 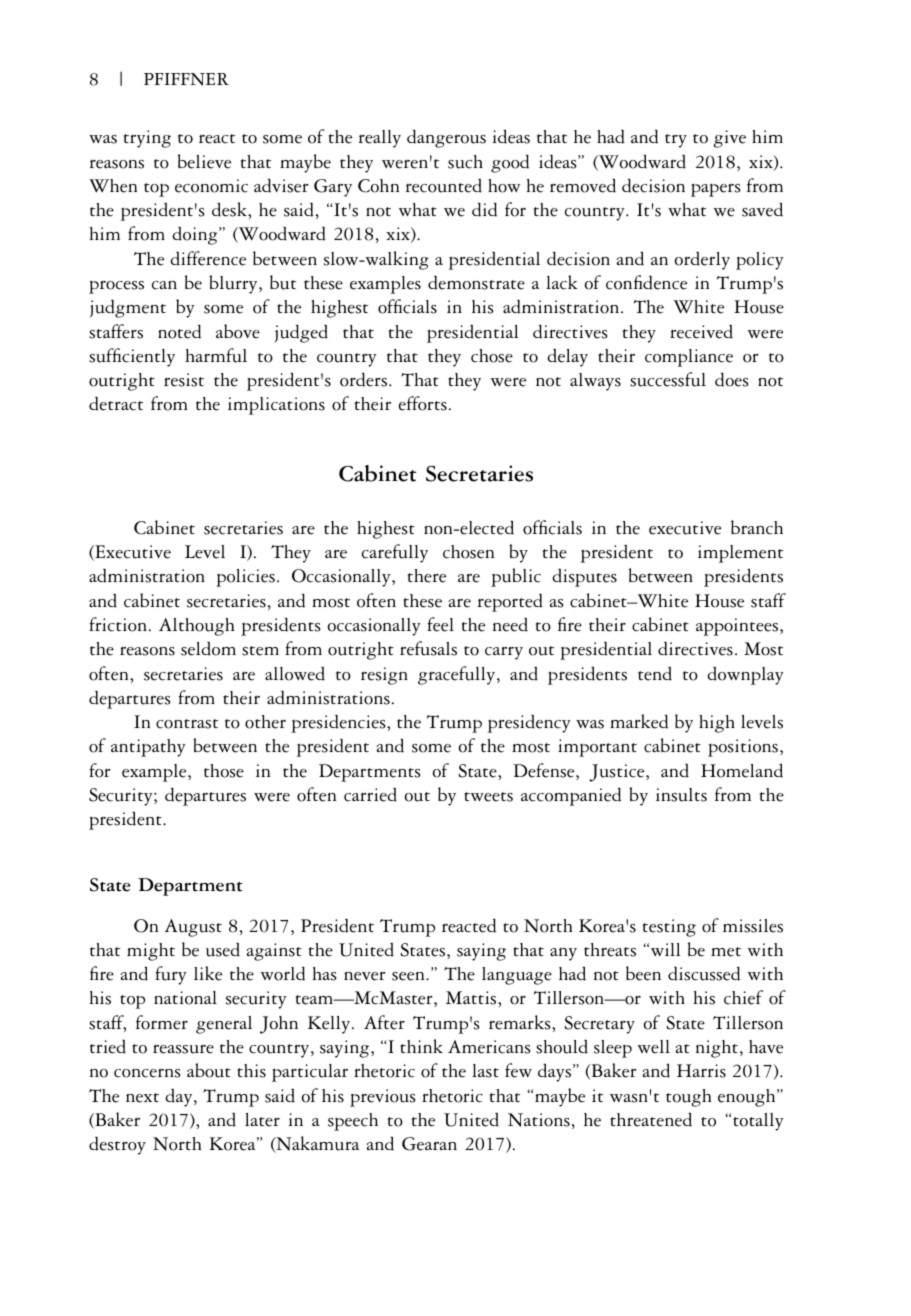 I want to click on efforts, so click(x=423, y=403).
